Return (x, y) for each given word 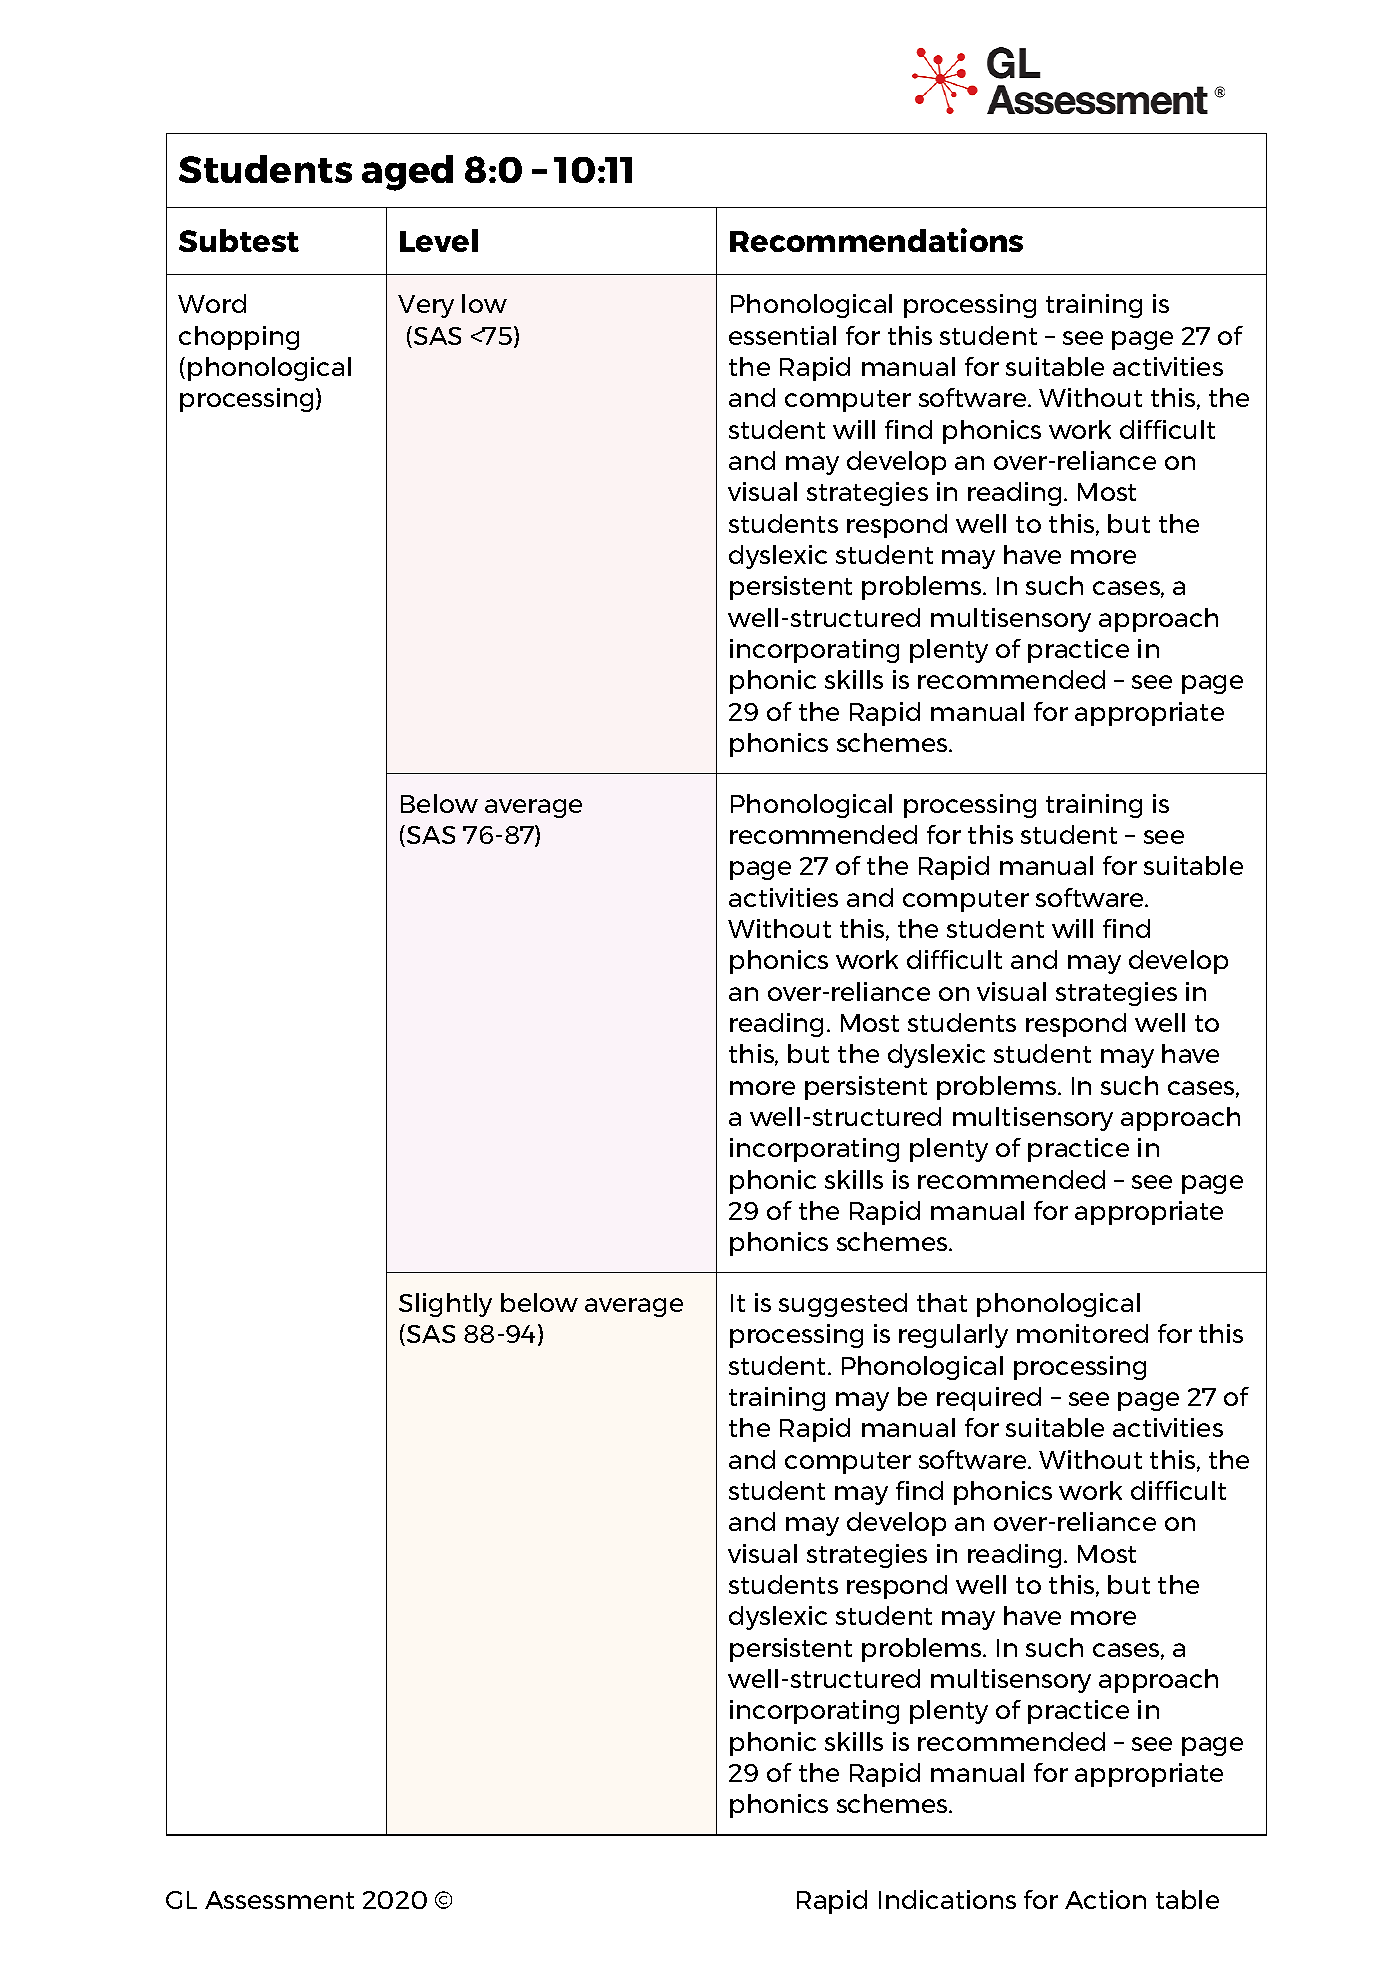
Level (439, 240)
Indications (947, 1899)
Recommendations (876, 240)
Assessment (279, 1900)
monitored (1082, 1333)
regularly (953, 1336)
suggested (843, 1305)
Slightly (445, 1305)
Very (426, 306)
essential (782, 335)
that (942, 1302)
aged (407, 173)
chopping (239, 338)
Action (1105, 1899)
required (989, 1399)
